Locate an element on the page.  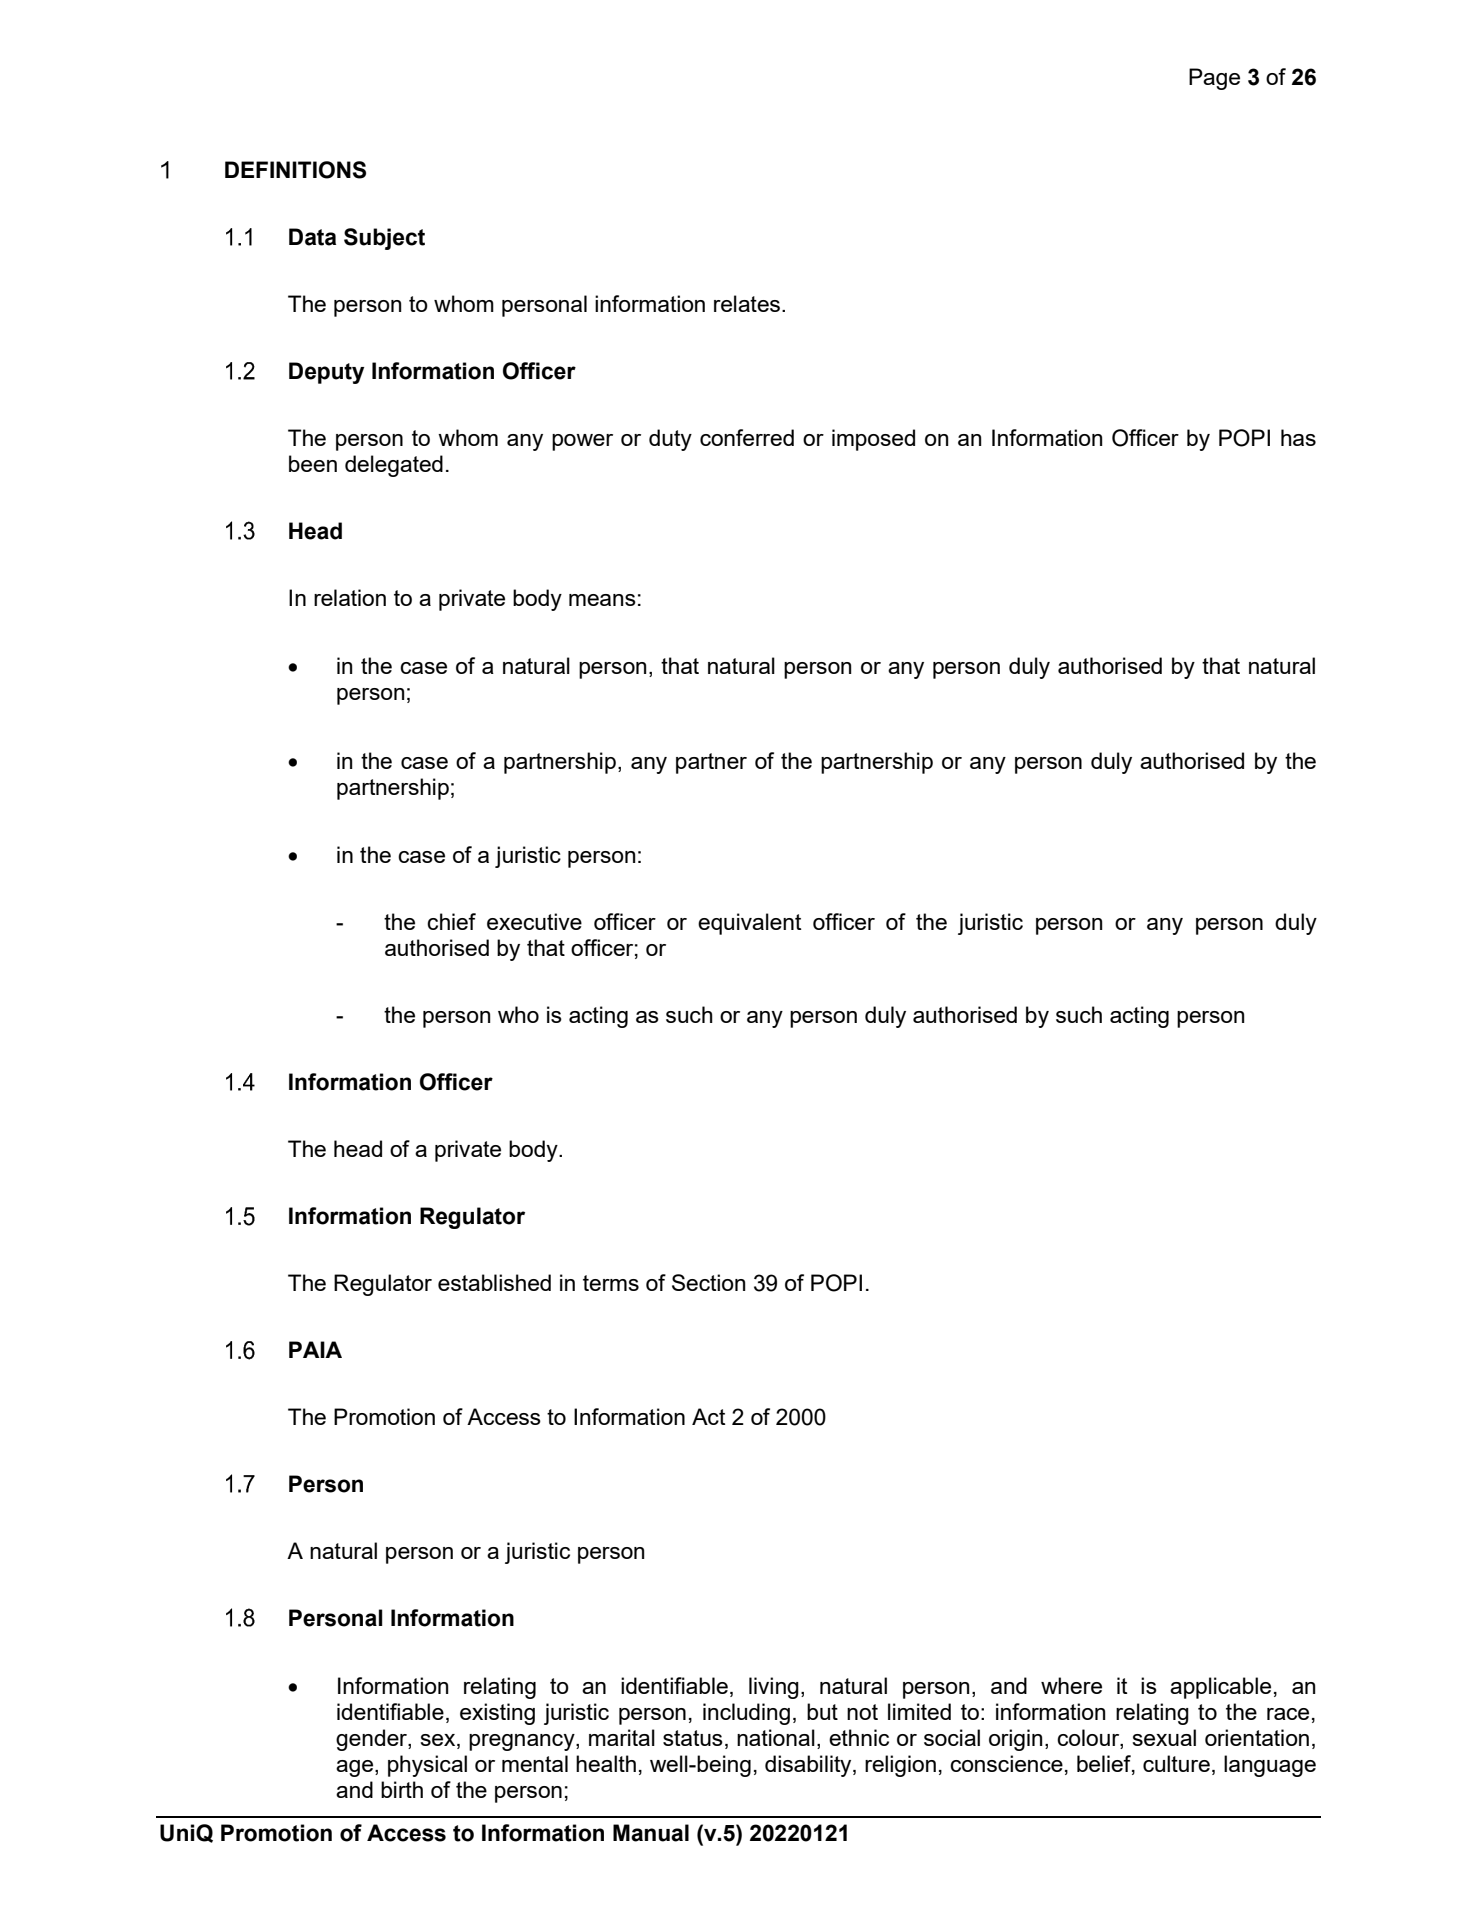
Section is located at coordinates (708, 1282).
